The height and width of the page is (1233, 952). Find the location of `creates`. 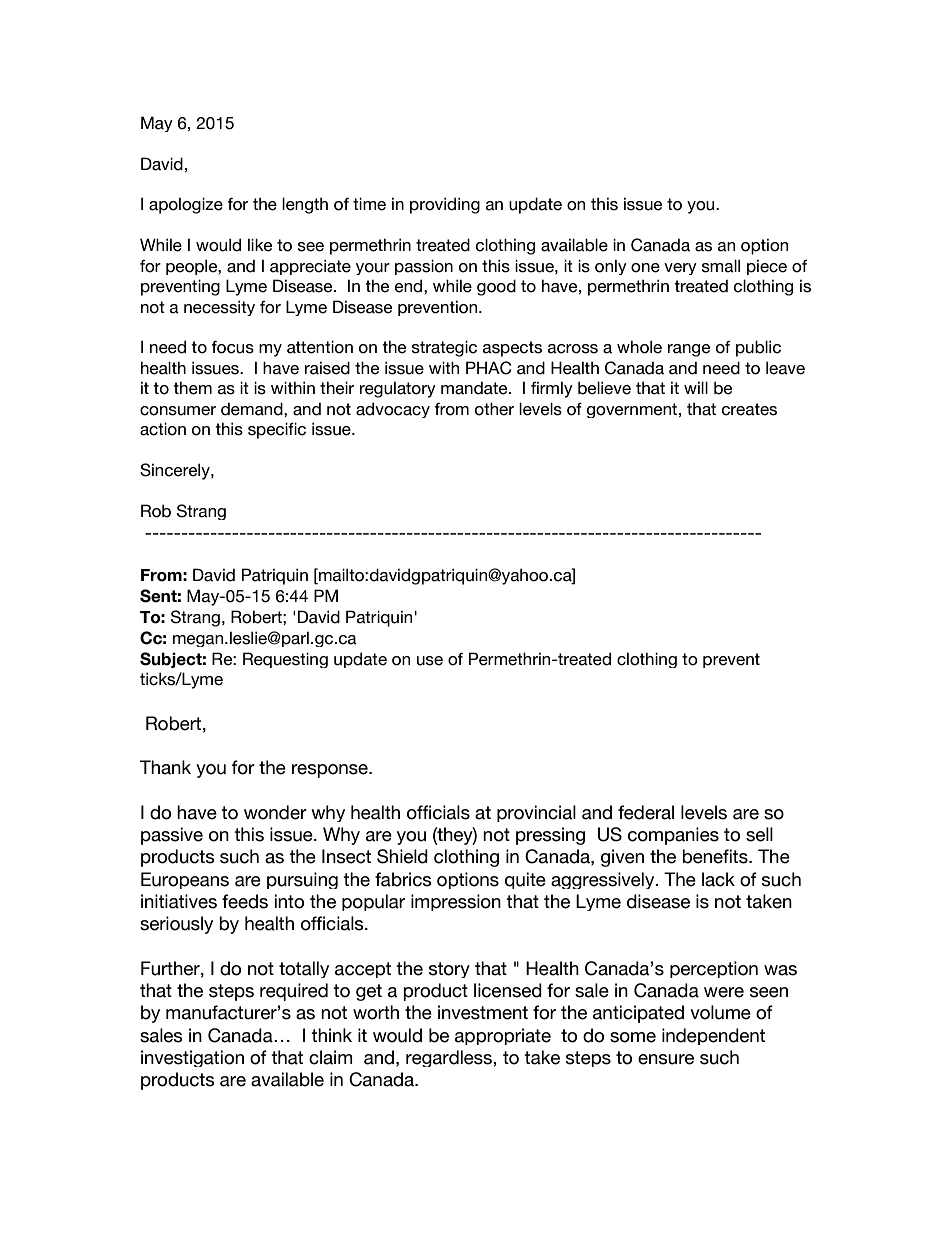

creates is located at coordinates (749, 409).
